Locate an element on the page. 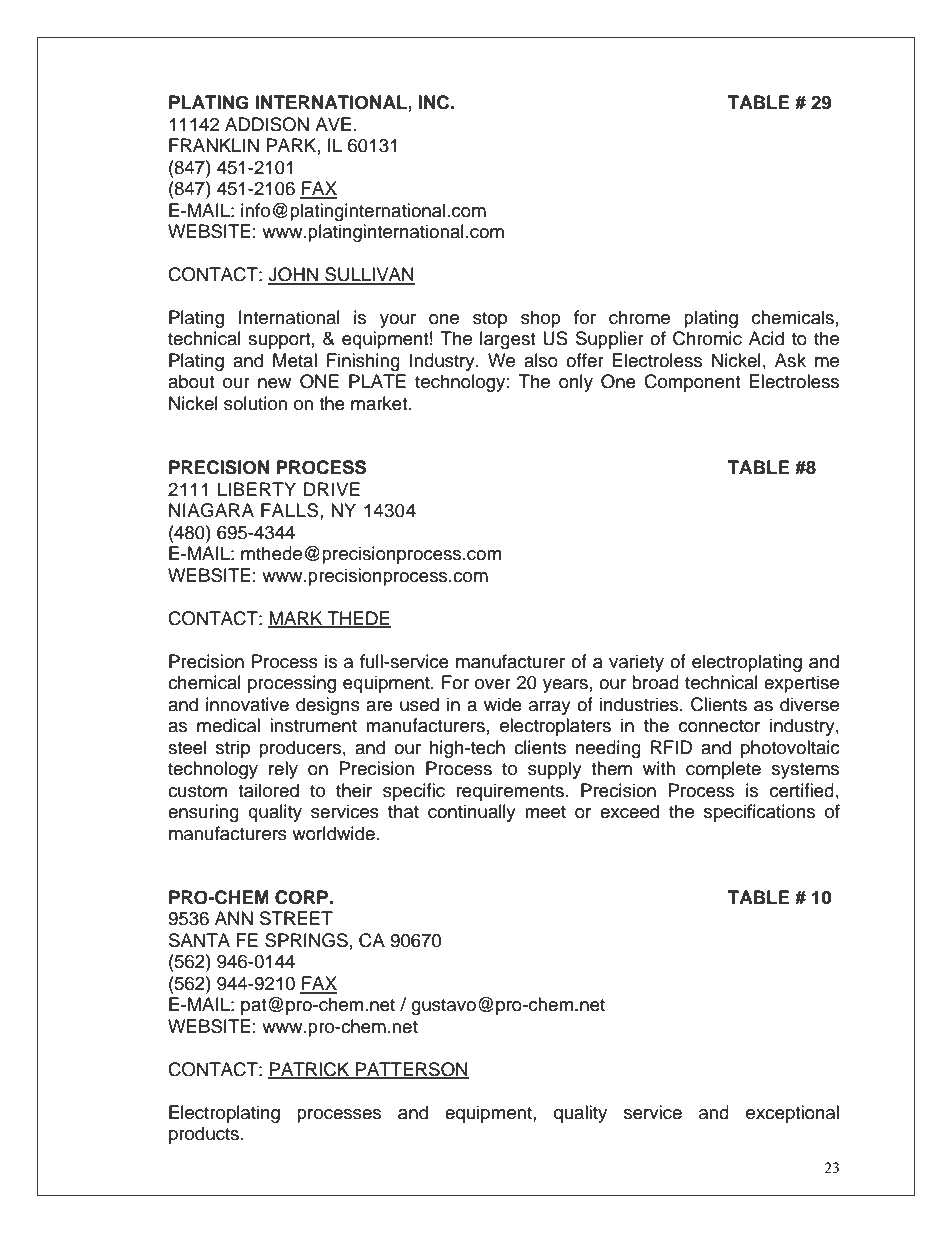 The image size is (952, 1233). over is located at coordinates (493, 684).
